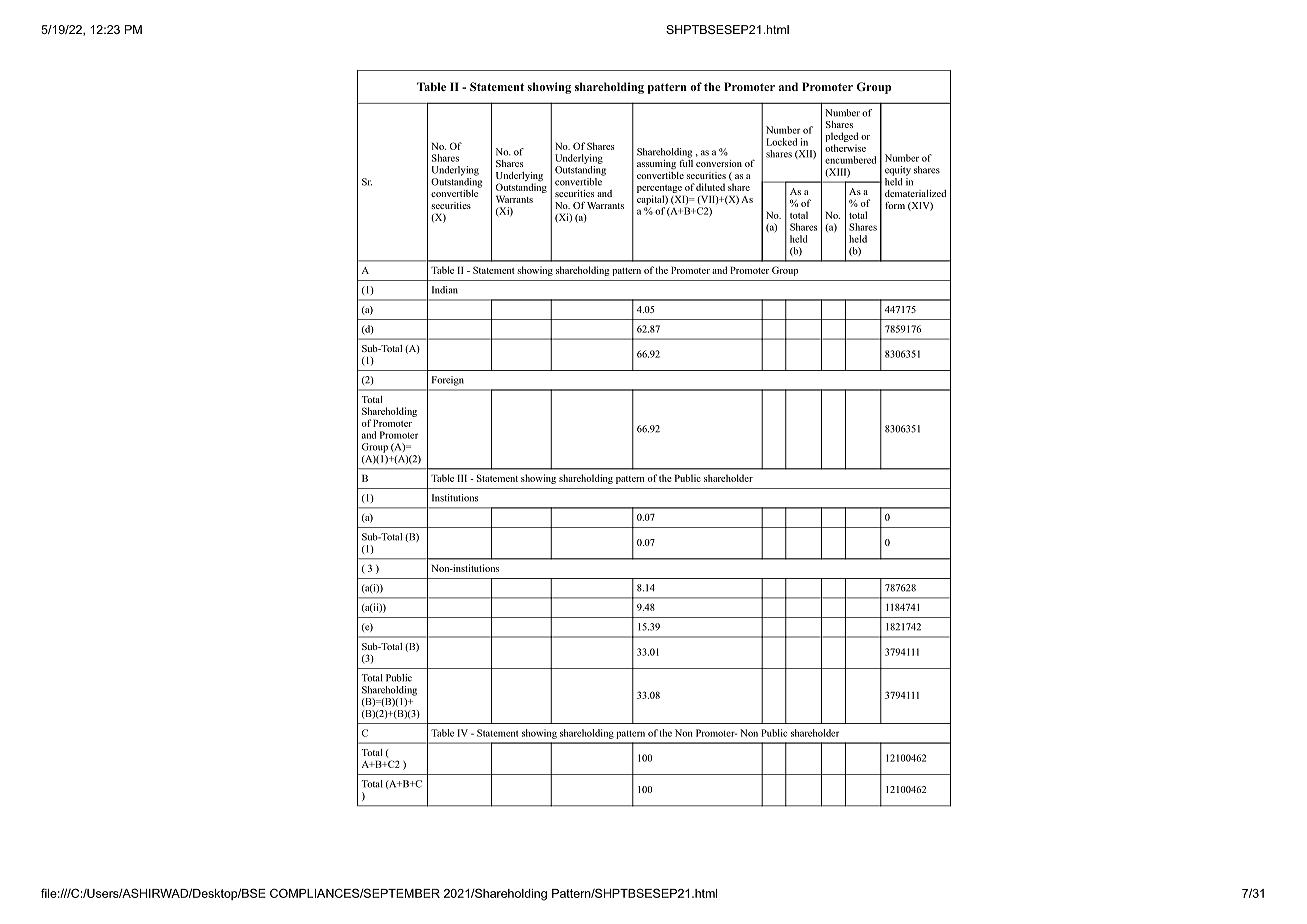 The width and height of the screenshot is (1307, 924). What do you see at coordinates (656, 165) in the screenshot?
I see `assuming` at bounding box center [656, 165].
